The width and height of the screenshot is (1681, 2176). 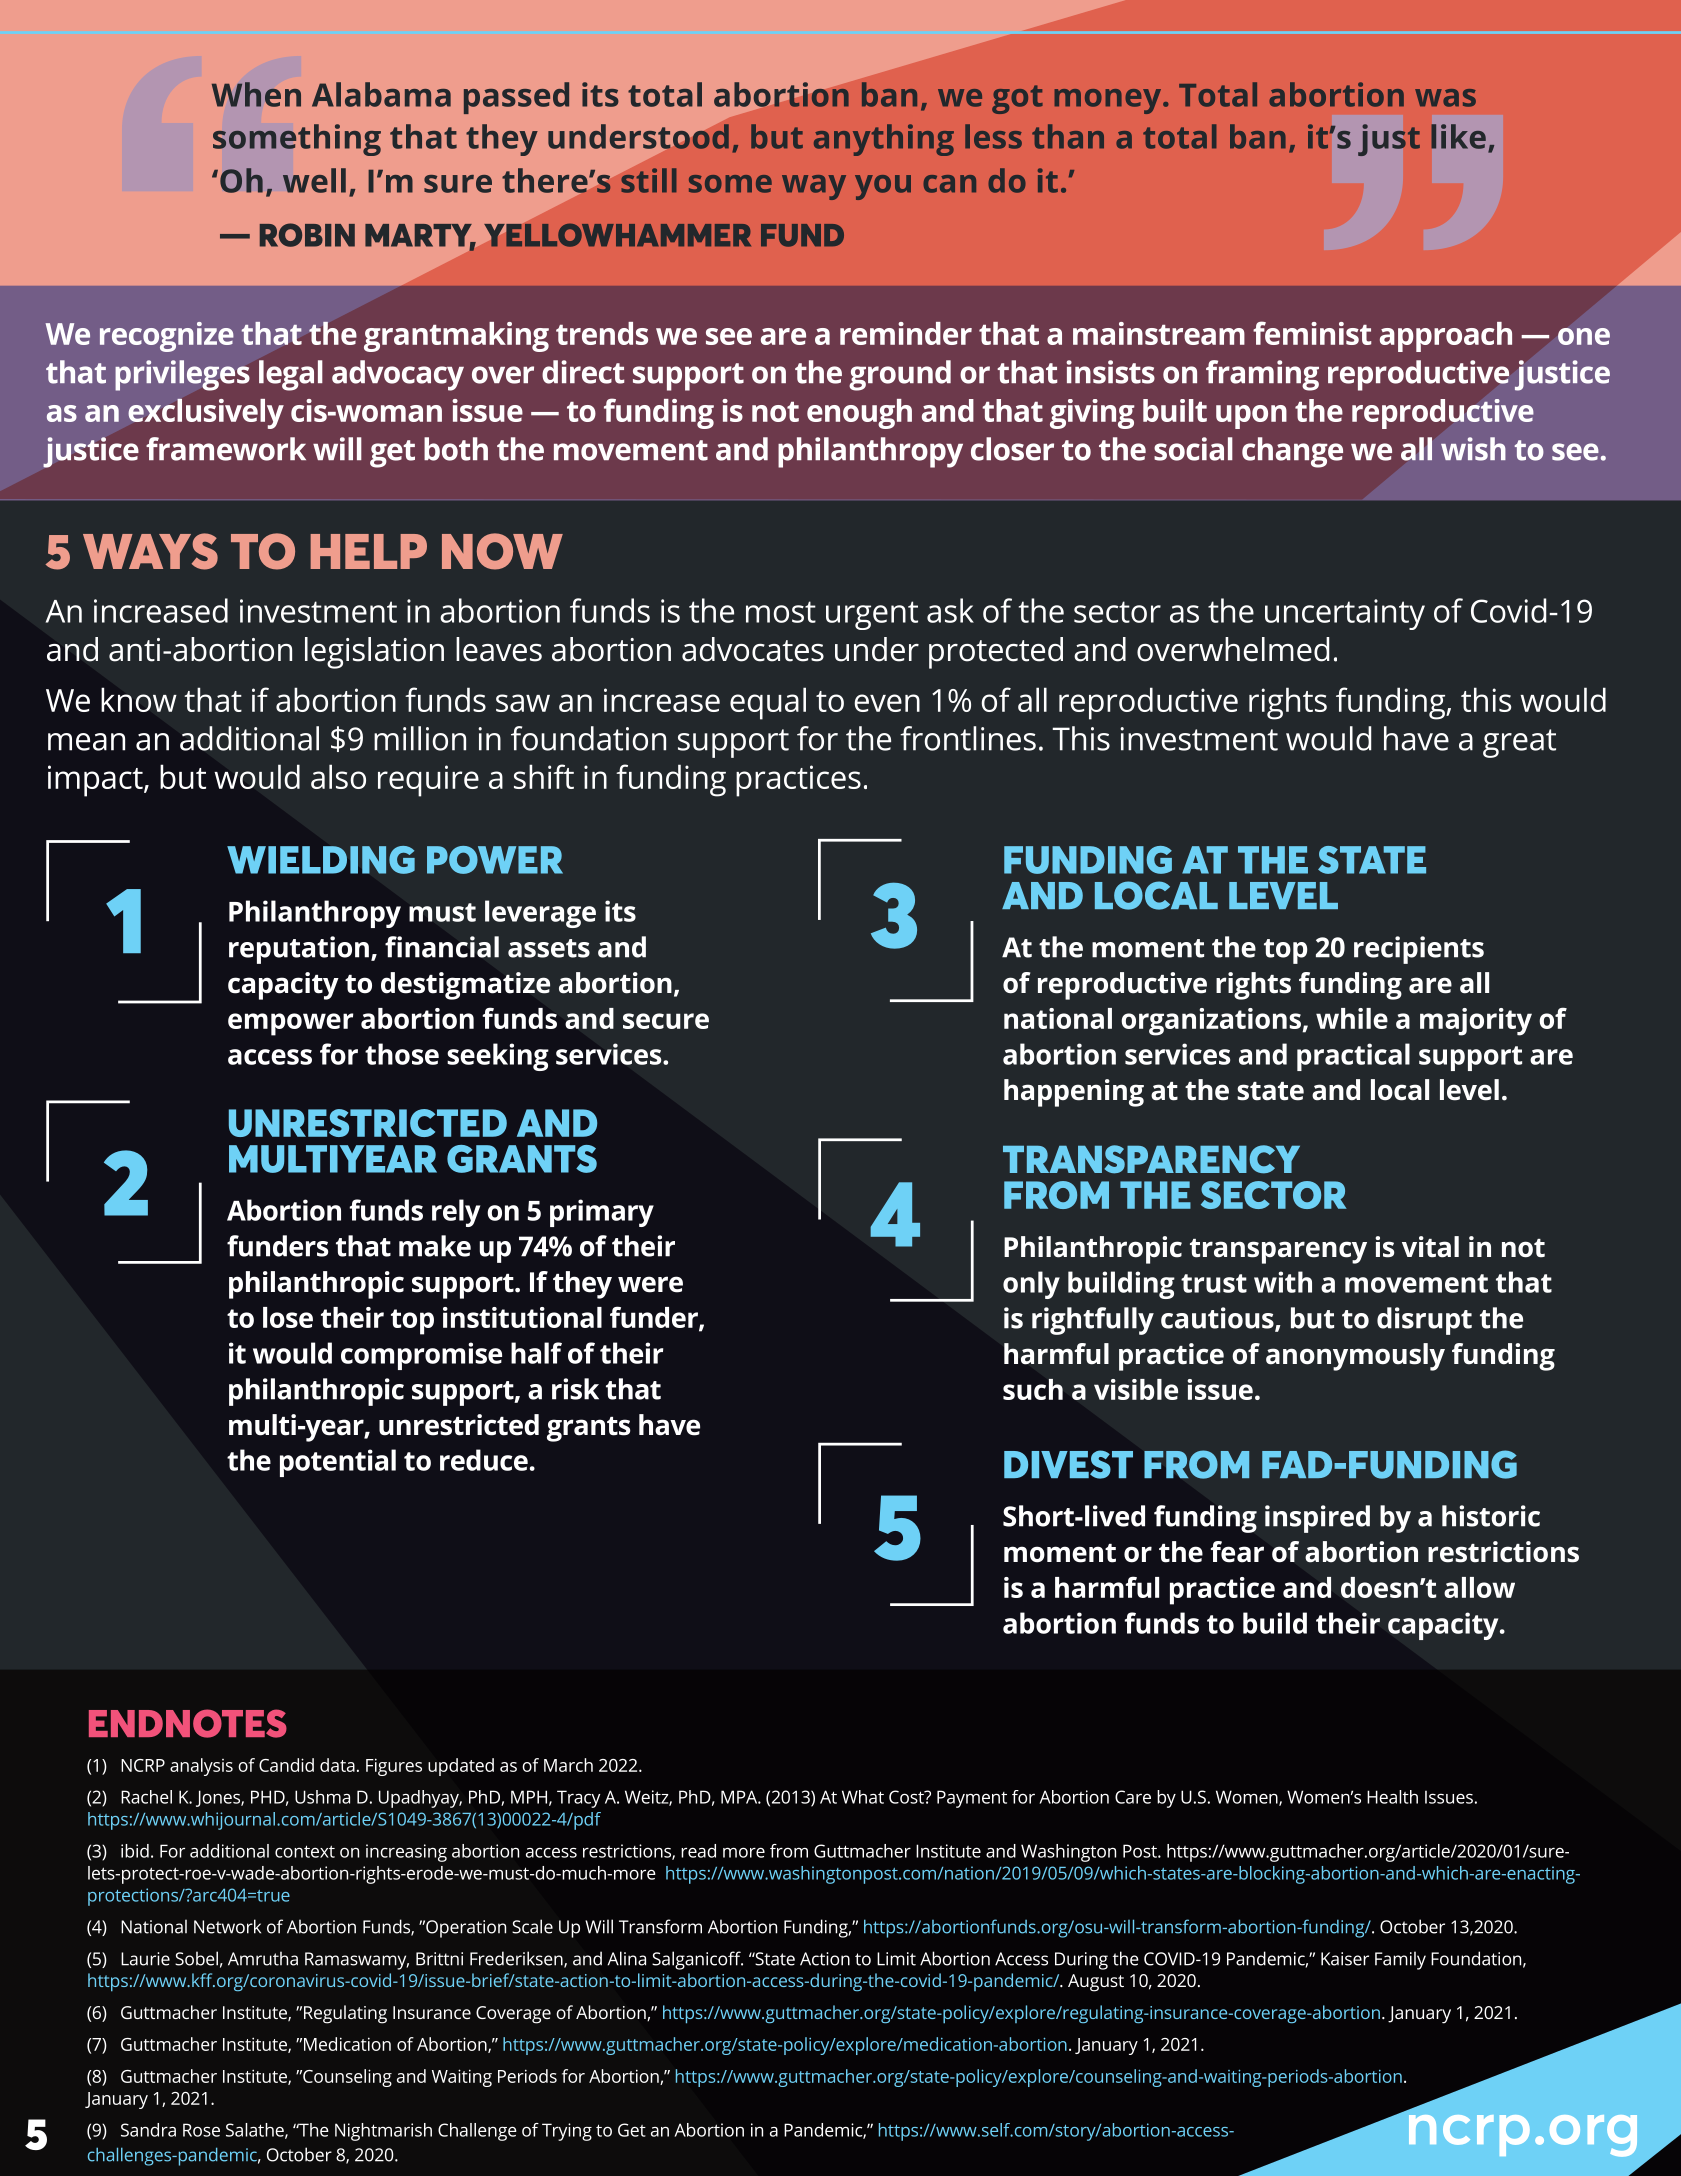 I want to click on those, so click(x=402, y=1054).
